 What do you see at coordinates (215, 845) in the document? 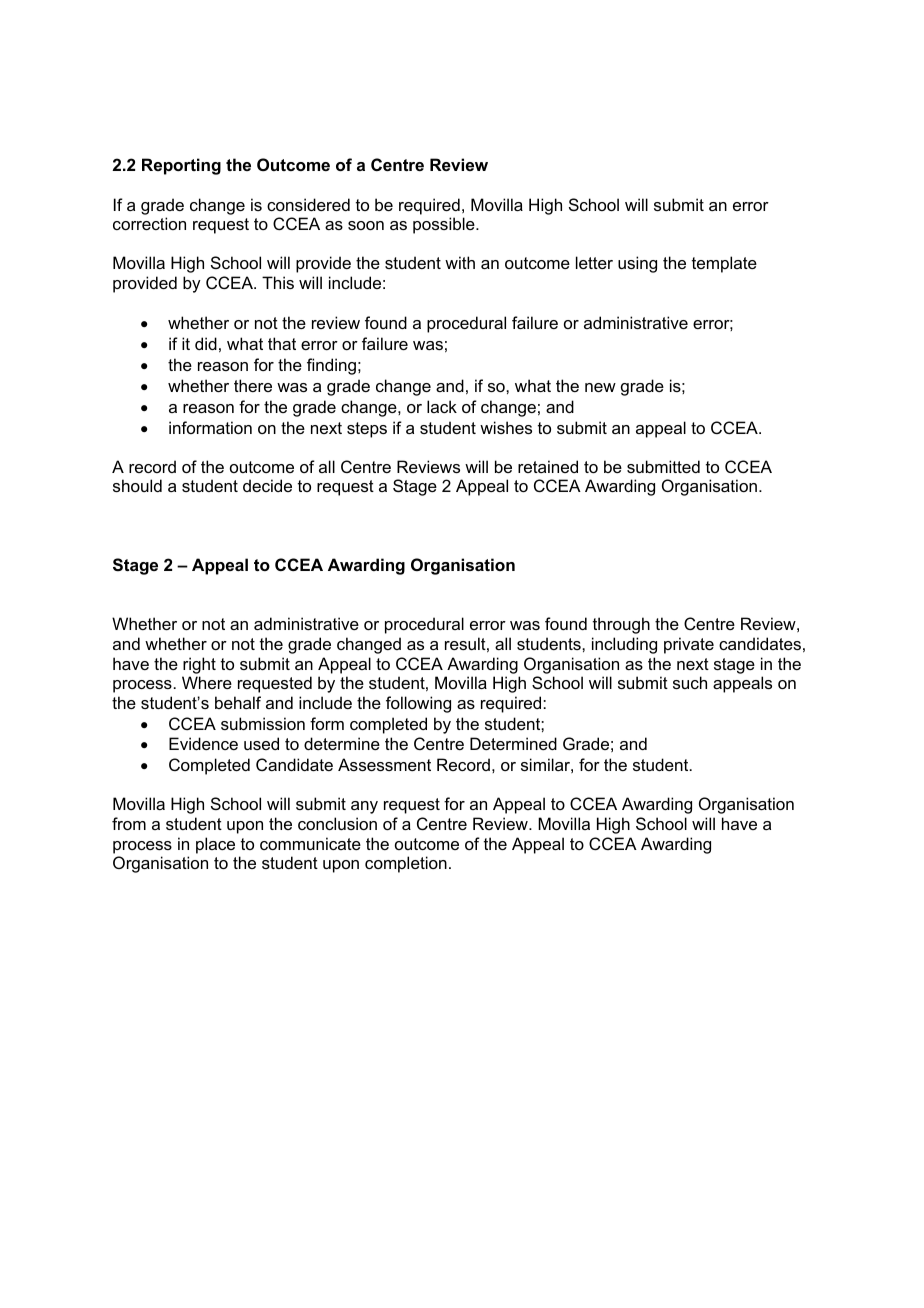
I see `place` at bounding box center [215, 845].
